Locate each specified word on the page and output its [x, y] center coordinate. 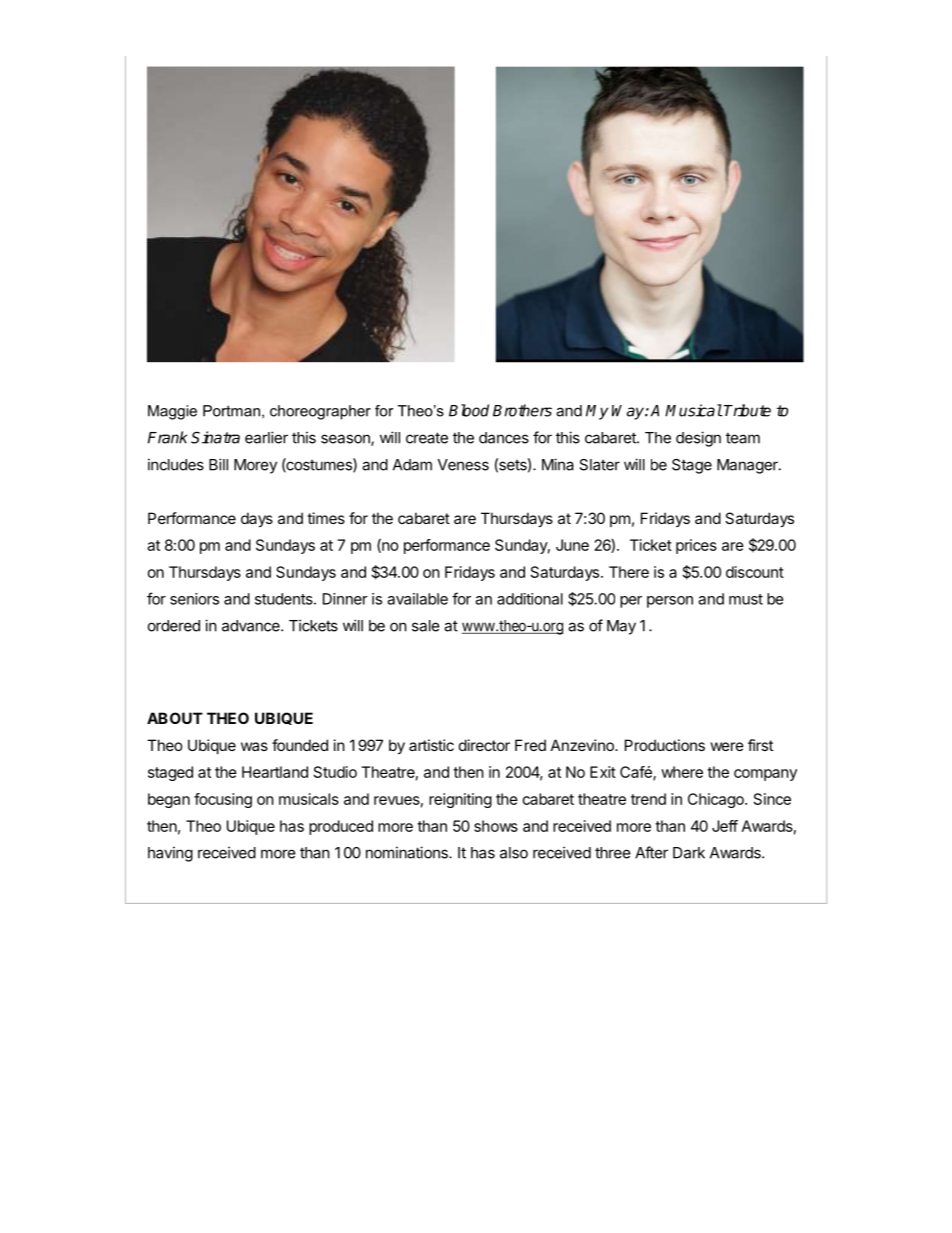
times [326, 518]
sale [426, 626]
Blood [469, 410]
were [727, 746]
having [170, 854]
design [698, 439]
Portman [231, 411]
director [484, 745]
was [254, 746]
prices [696, 546]
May [621, 627]
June [572, 545]
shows [496, 826]
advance [252, 626]
